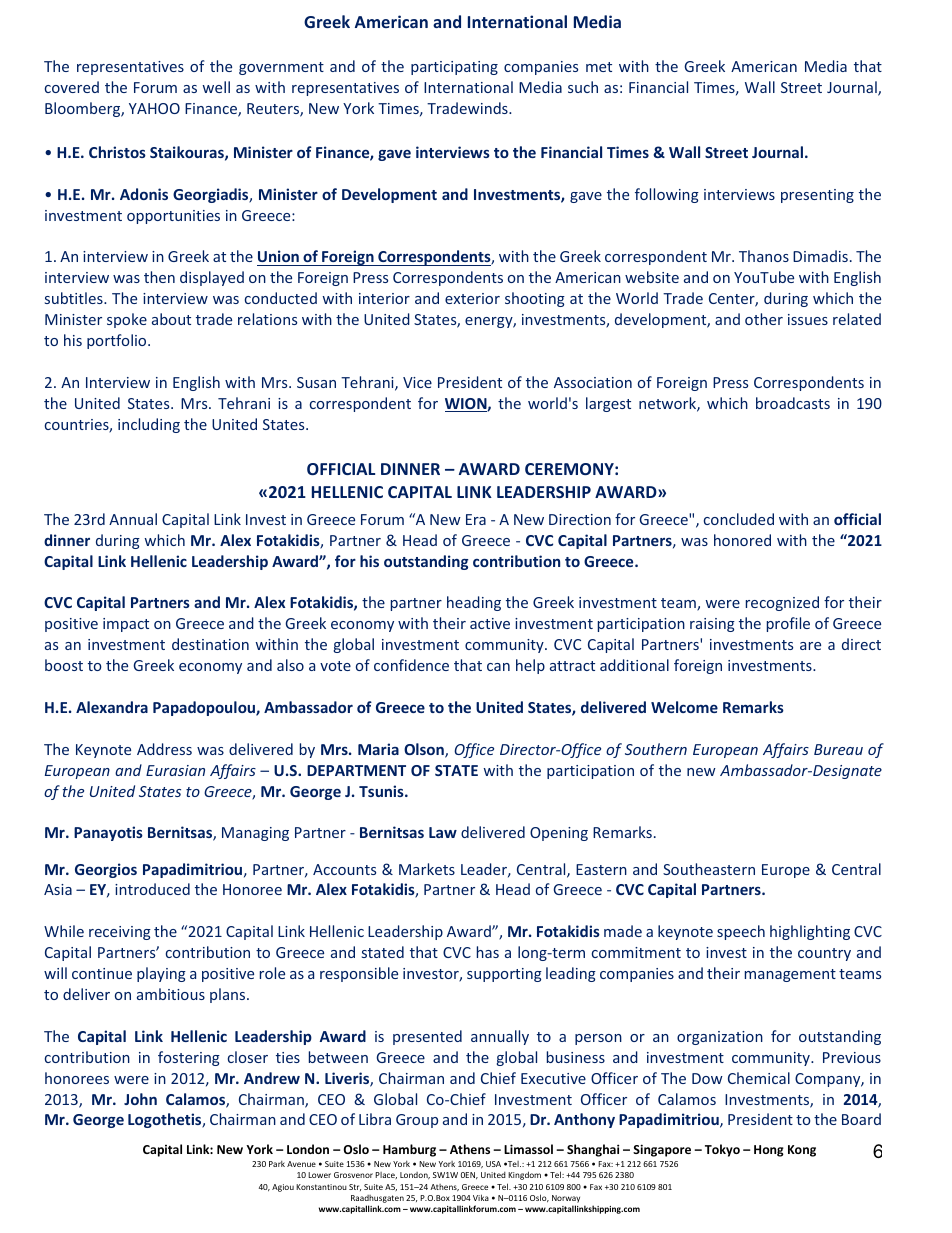  Describe the element at coordinates (154, 108) in the document. I see `YAHOO` at that location.
